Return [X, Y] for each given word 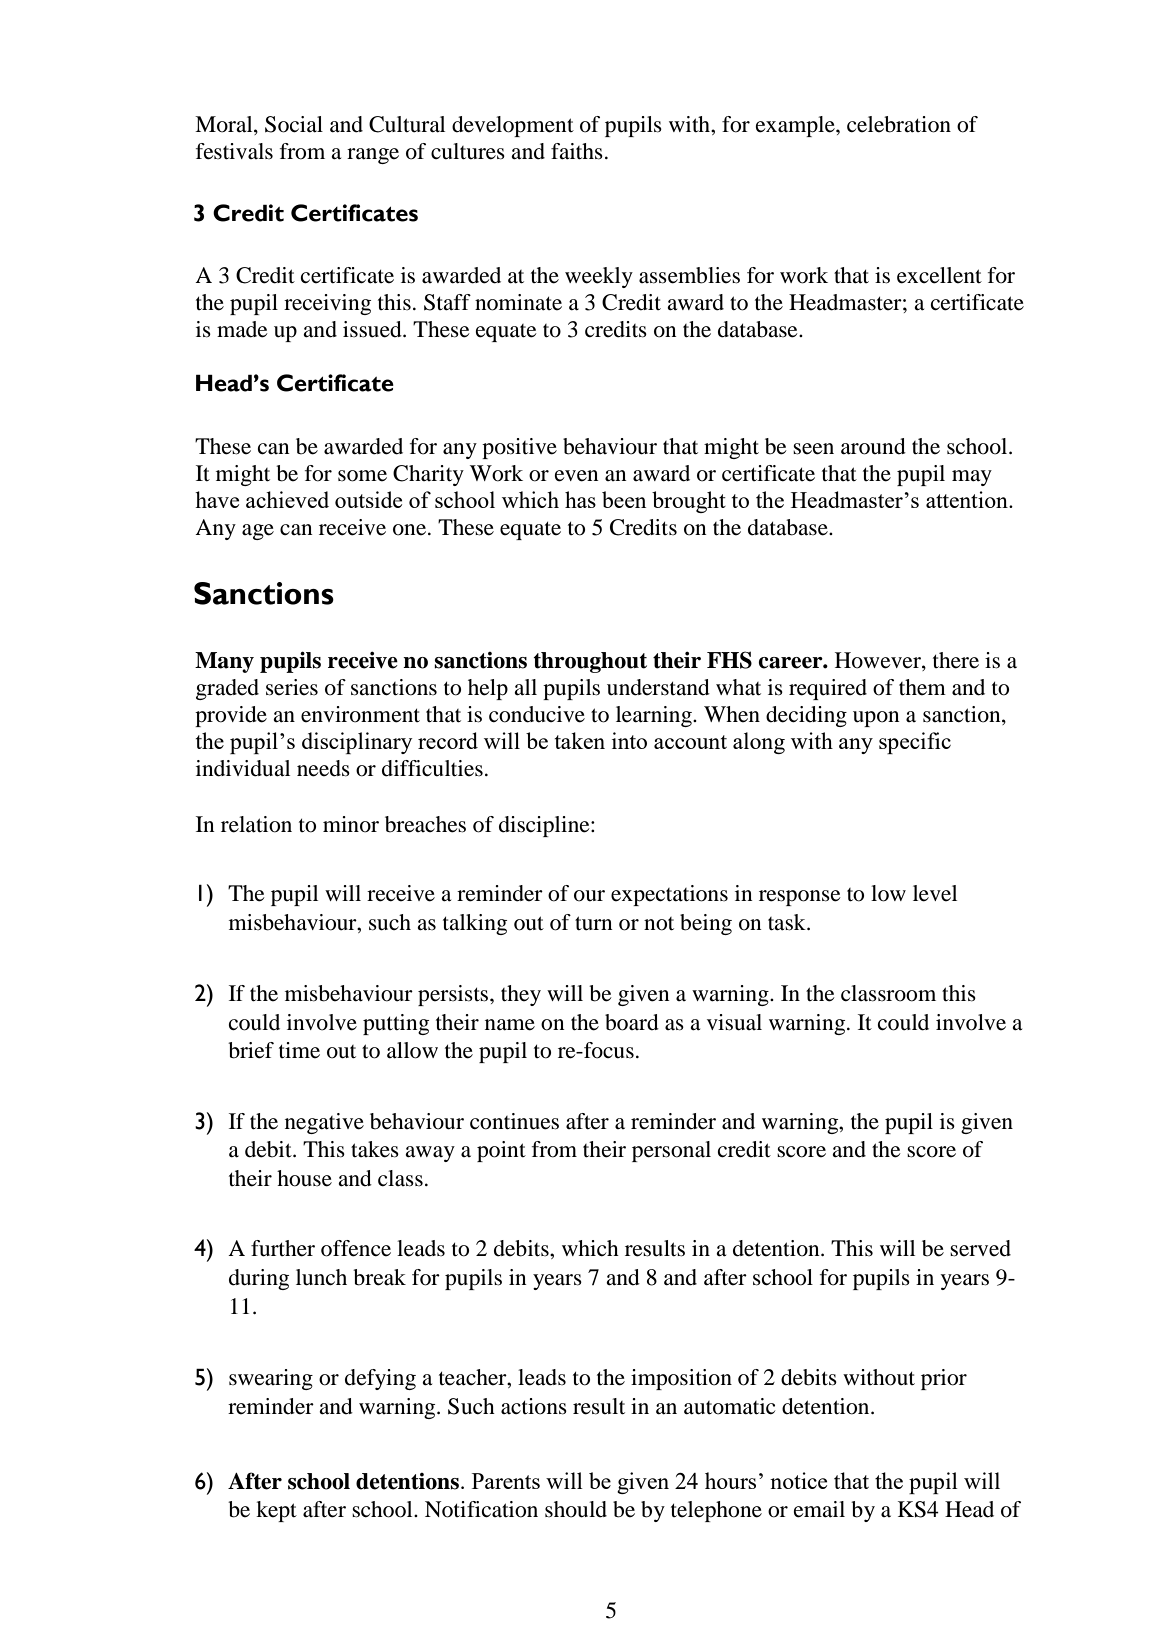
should [576, 1509]
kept [276, 1511]
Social [294, 124]
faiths [577, 151]
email [819, 1509]
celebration [899, 124]
